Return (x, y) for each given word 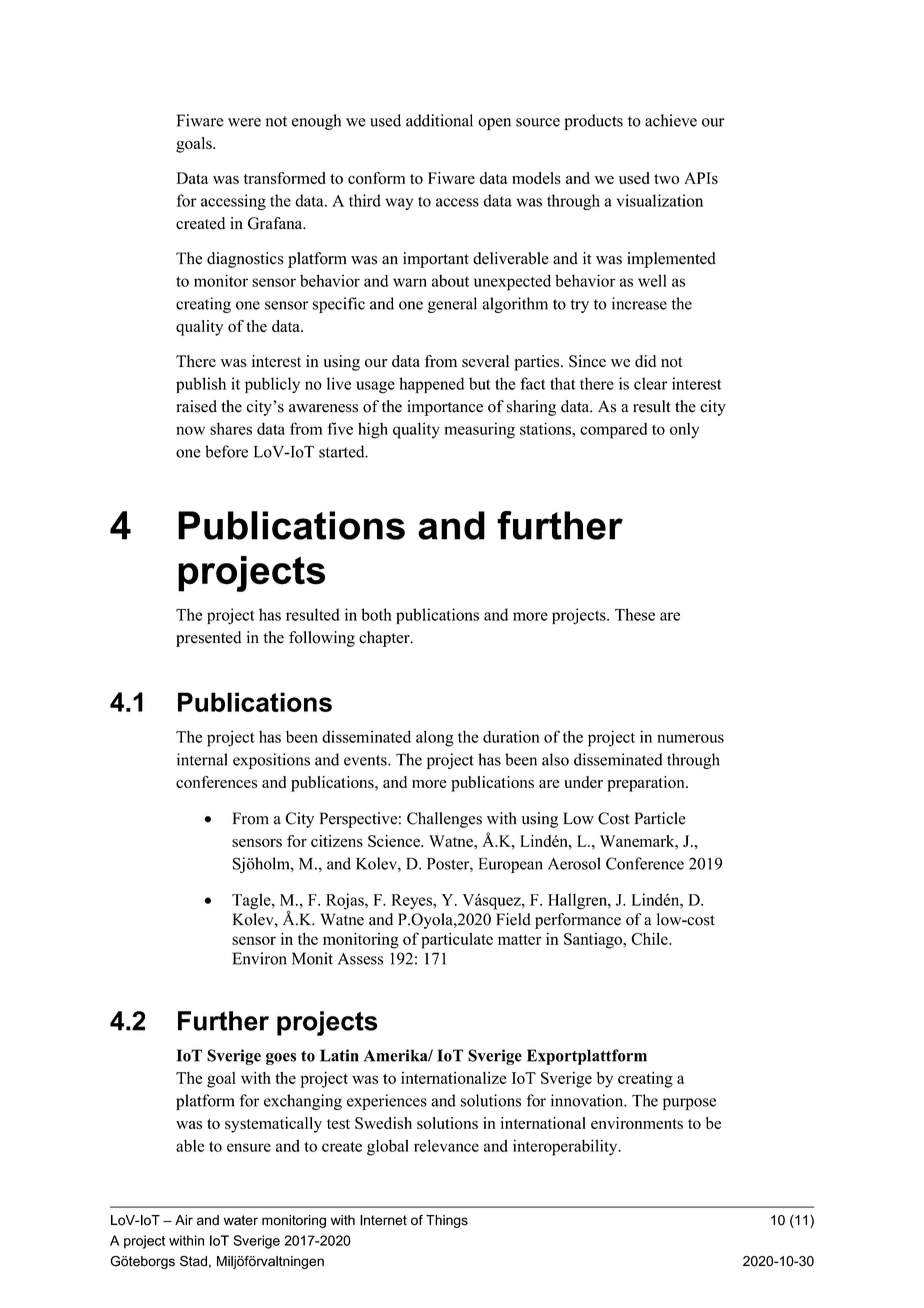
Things (447, 1221)
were (244, 122)
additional (439, 120)
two (666, 179)
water (241, 1220)
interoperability (566, 1147)
